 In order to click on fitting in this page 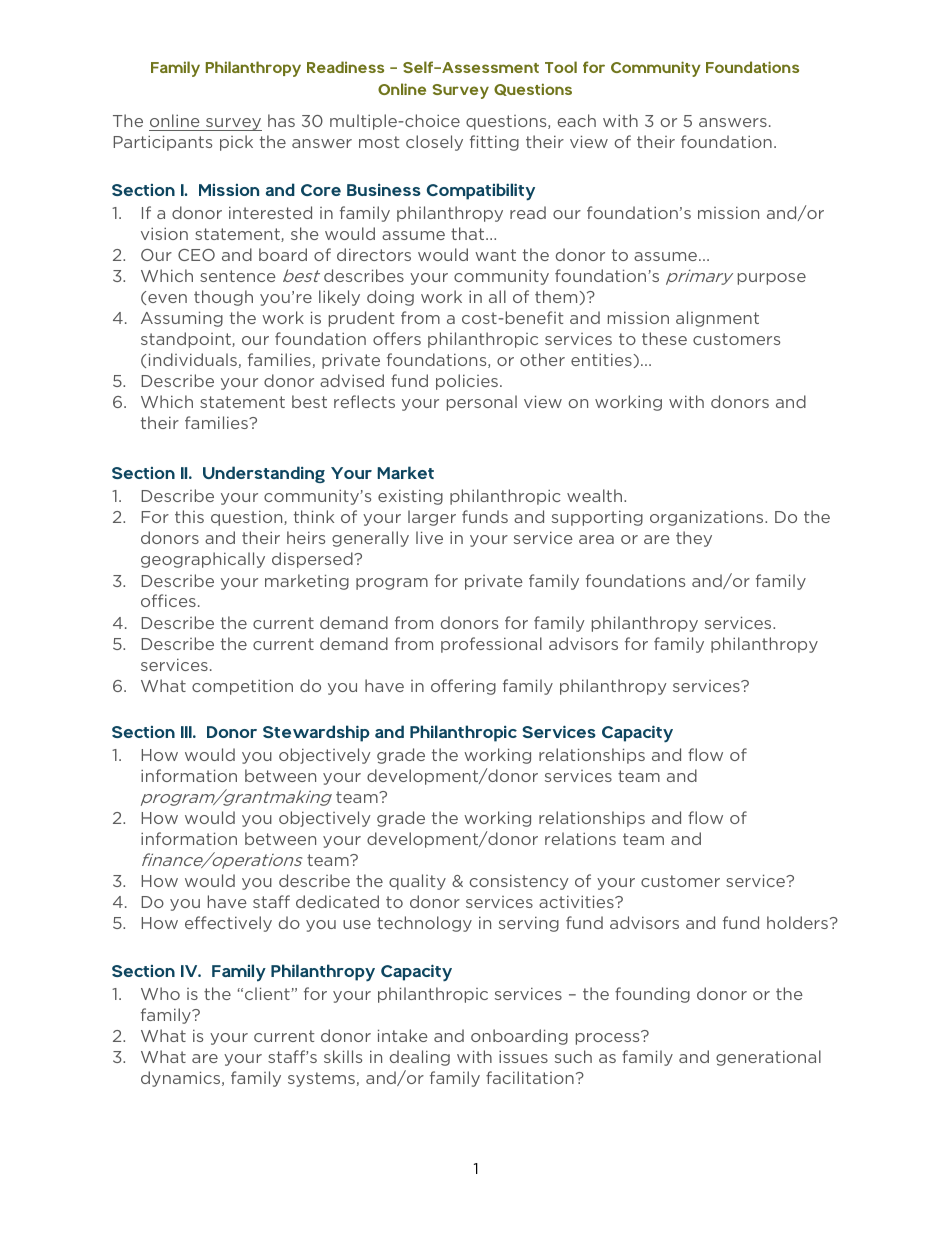, I will do `click(494, 143)`.
